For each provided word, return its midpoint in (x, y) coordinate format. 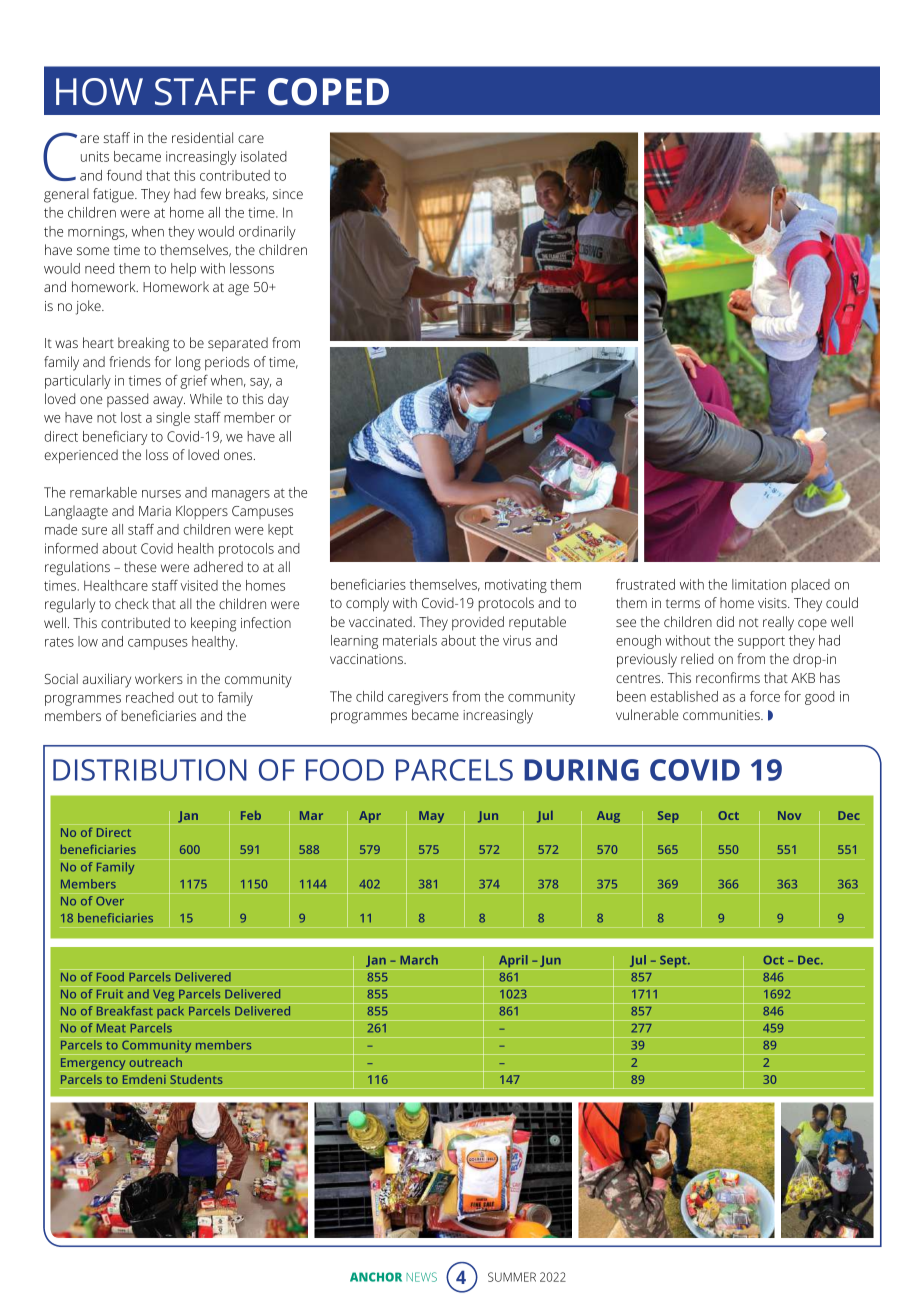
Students (196, 1079)
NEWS (421, 1277)
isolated (264, 156)
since (288, 194)
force (765, 696)
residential (202, 137)
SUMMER (512, 1277)
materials (410, 640)
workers (159, 678)
